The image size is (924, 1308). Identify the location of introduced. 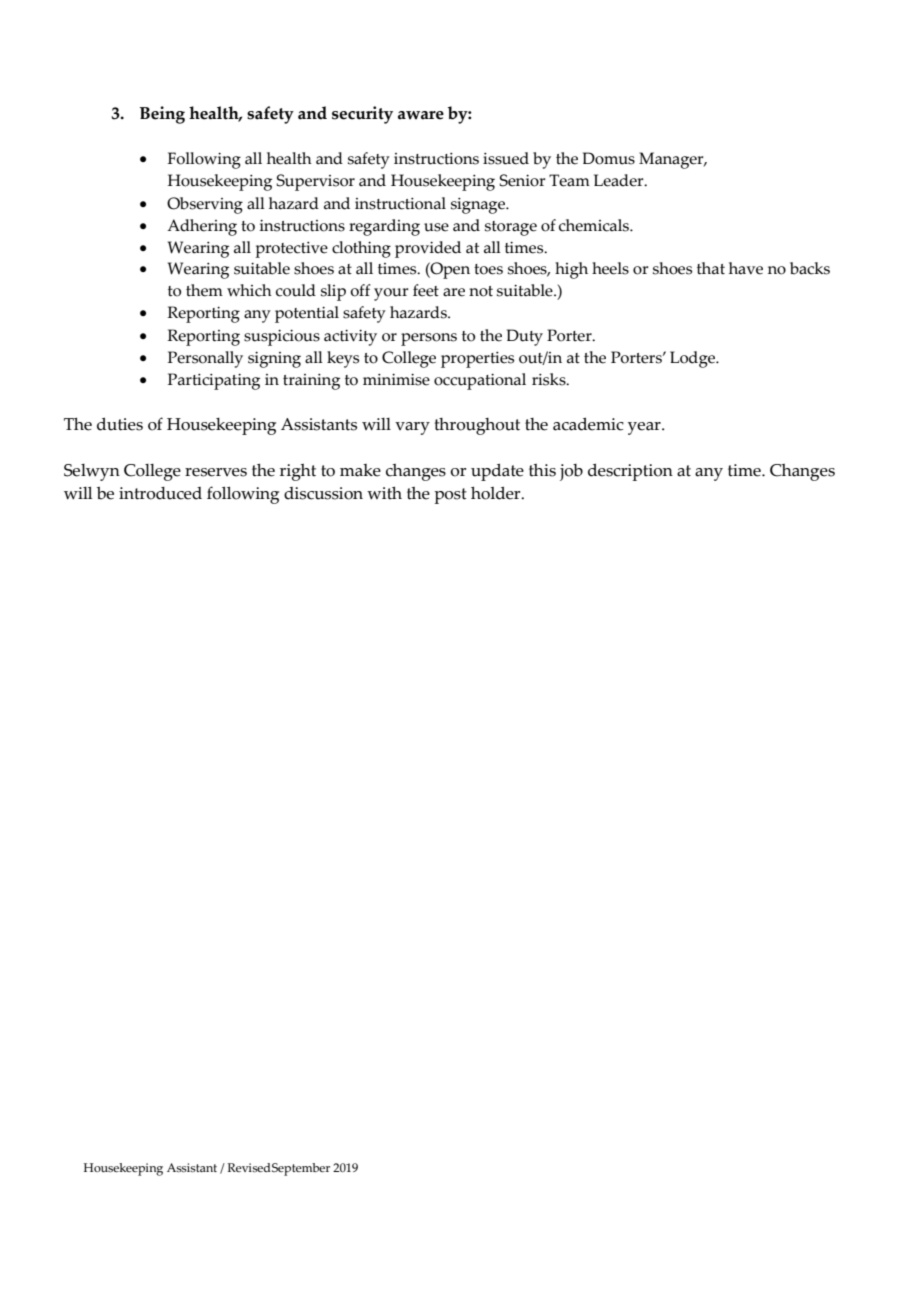
(160, 493).
